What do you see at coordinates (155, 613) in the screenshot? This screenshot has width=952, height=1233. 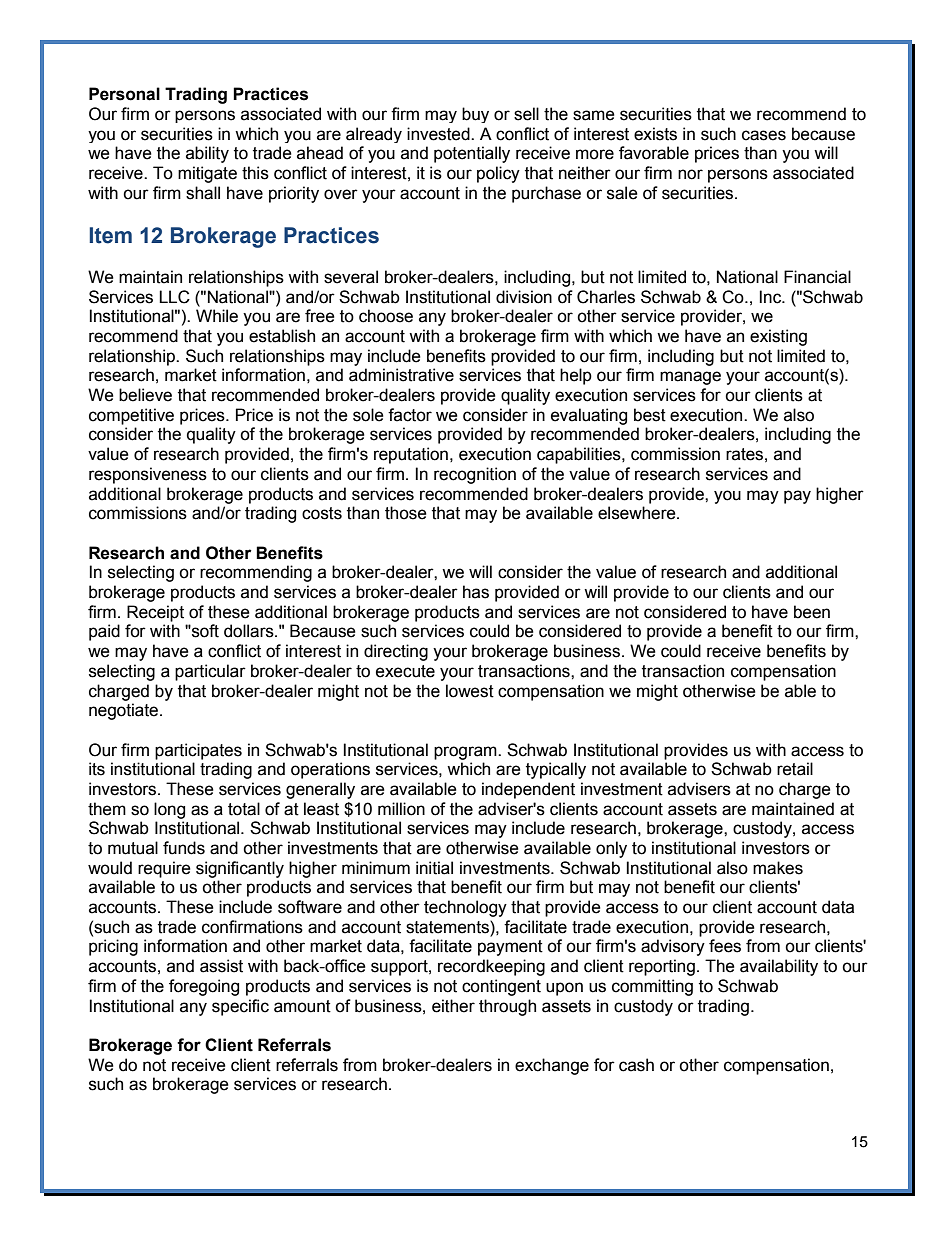 I see `Receipt` at bounding box center [155, 613].
